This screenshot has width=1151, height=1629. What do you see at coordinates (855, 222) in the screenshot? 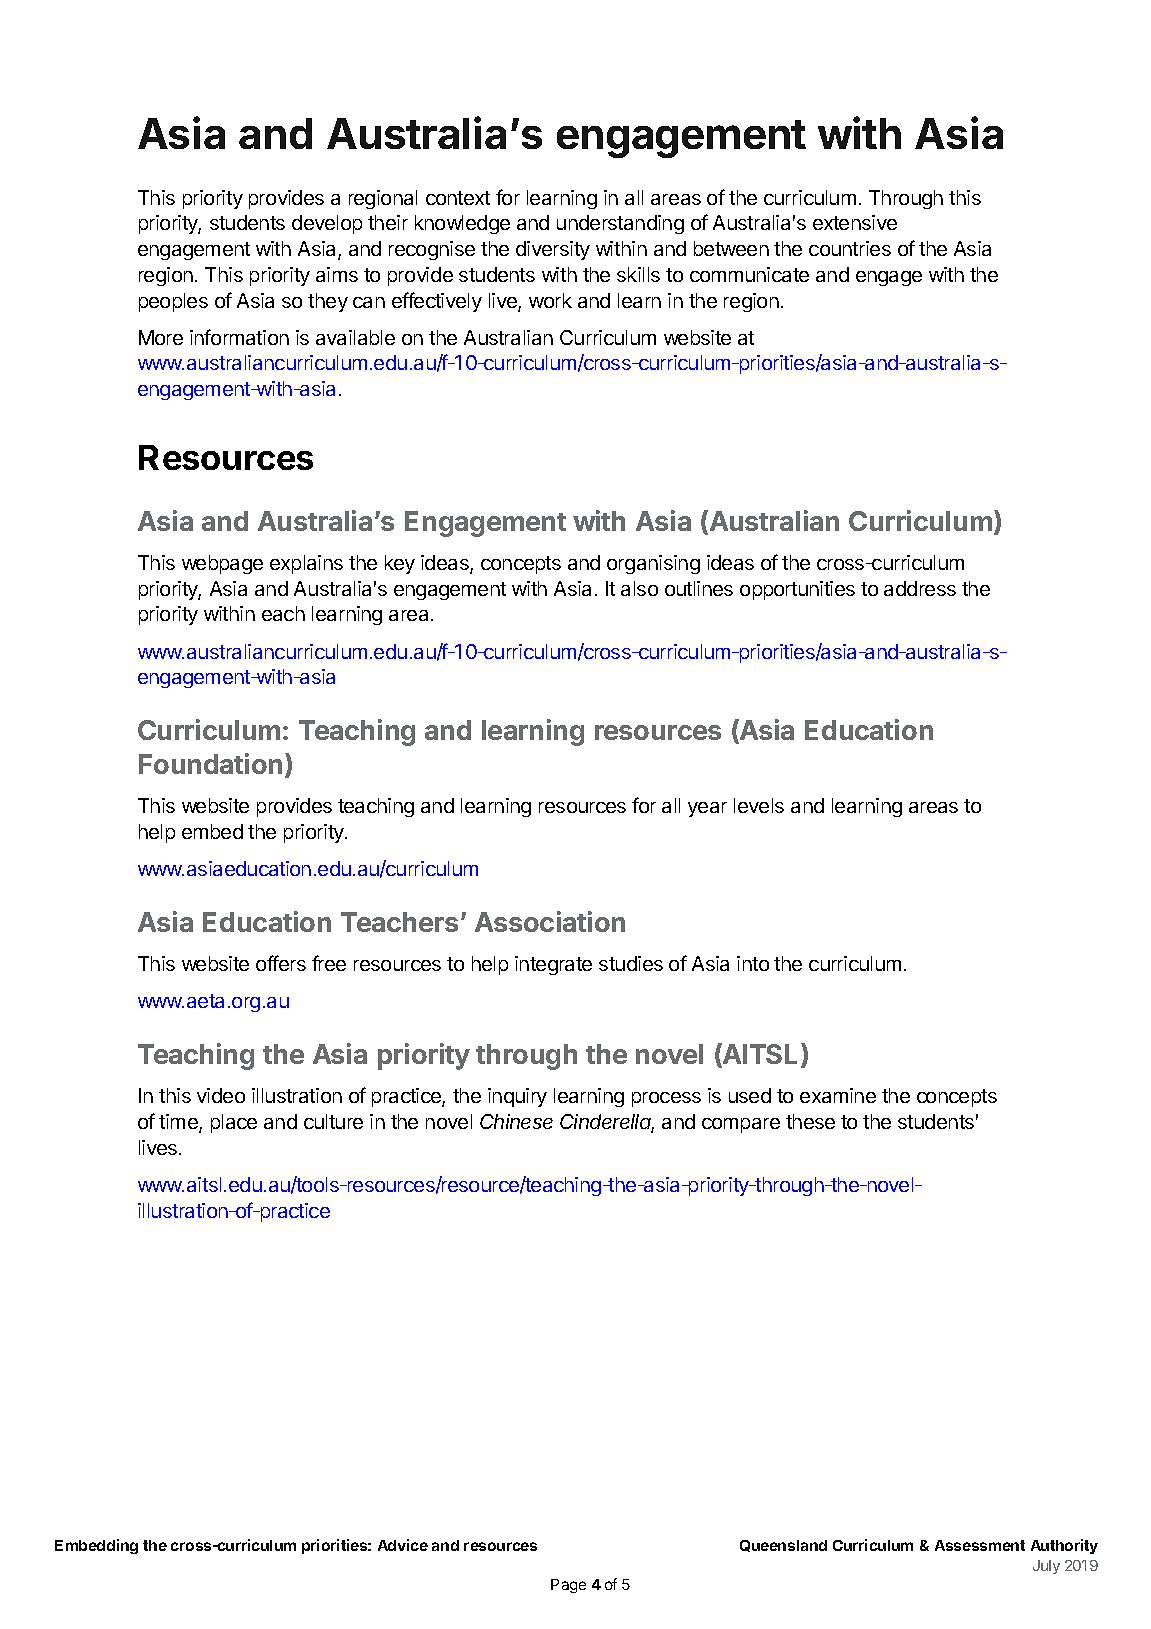
I see `extensive` at bounding box center [855, 222].
